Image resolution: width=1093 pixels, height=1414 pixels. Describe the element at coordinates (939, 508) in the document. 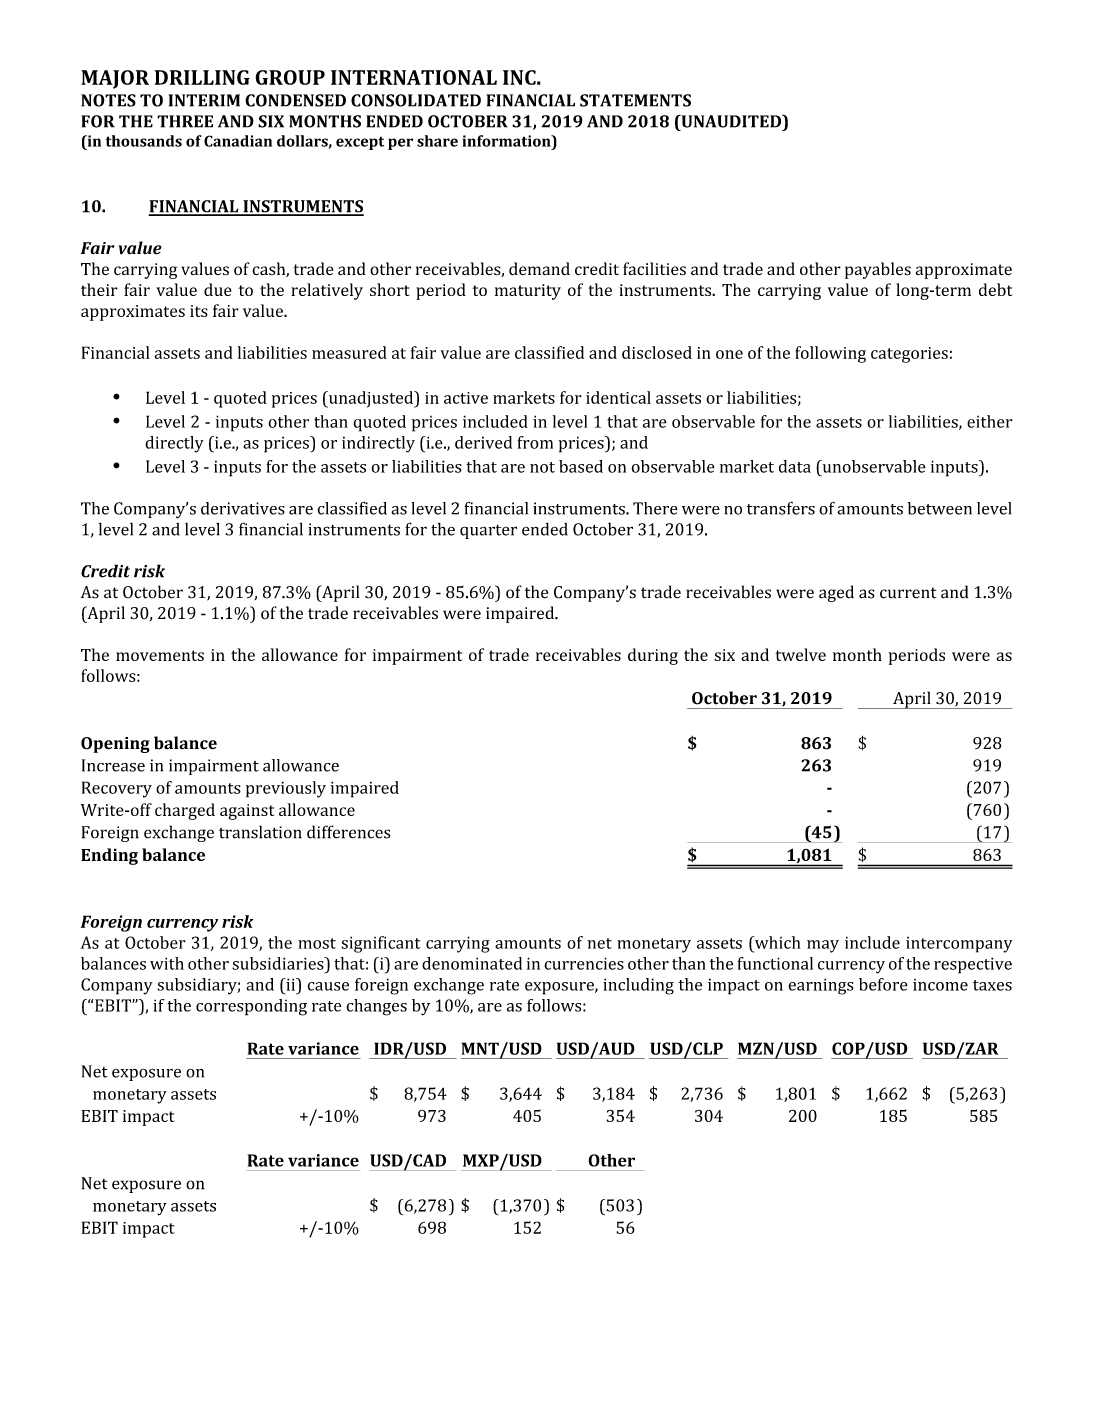

I see `between` at that location.
